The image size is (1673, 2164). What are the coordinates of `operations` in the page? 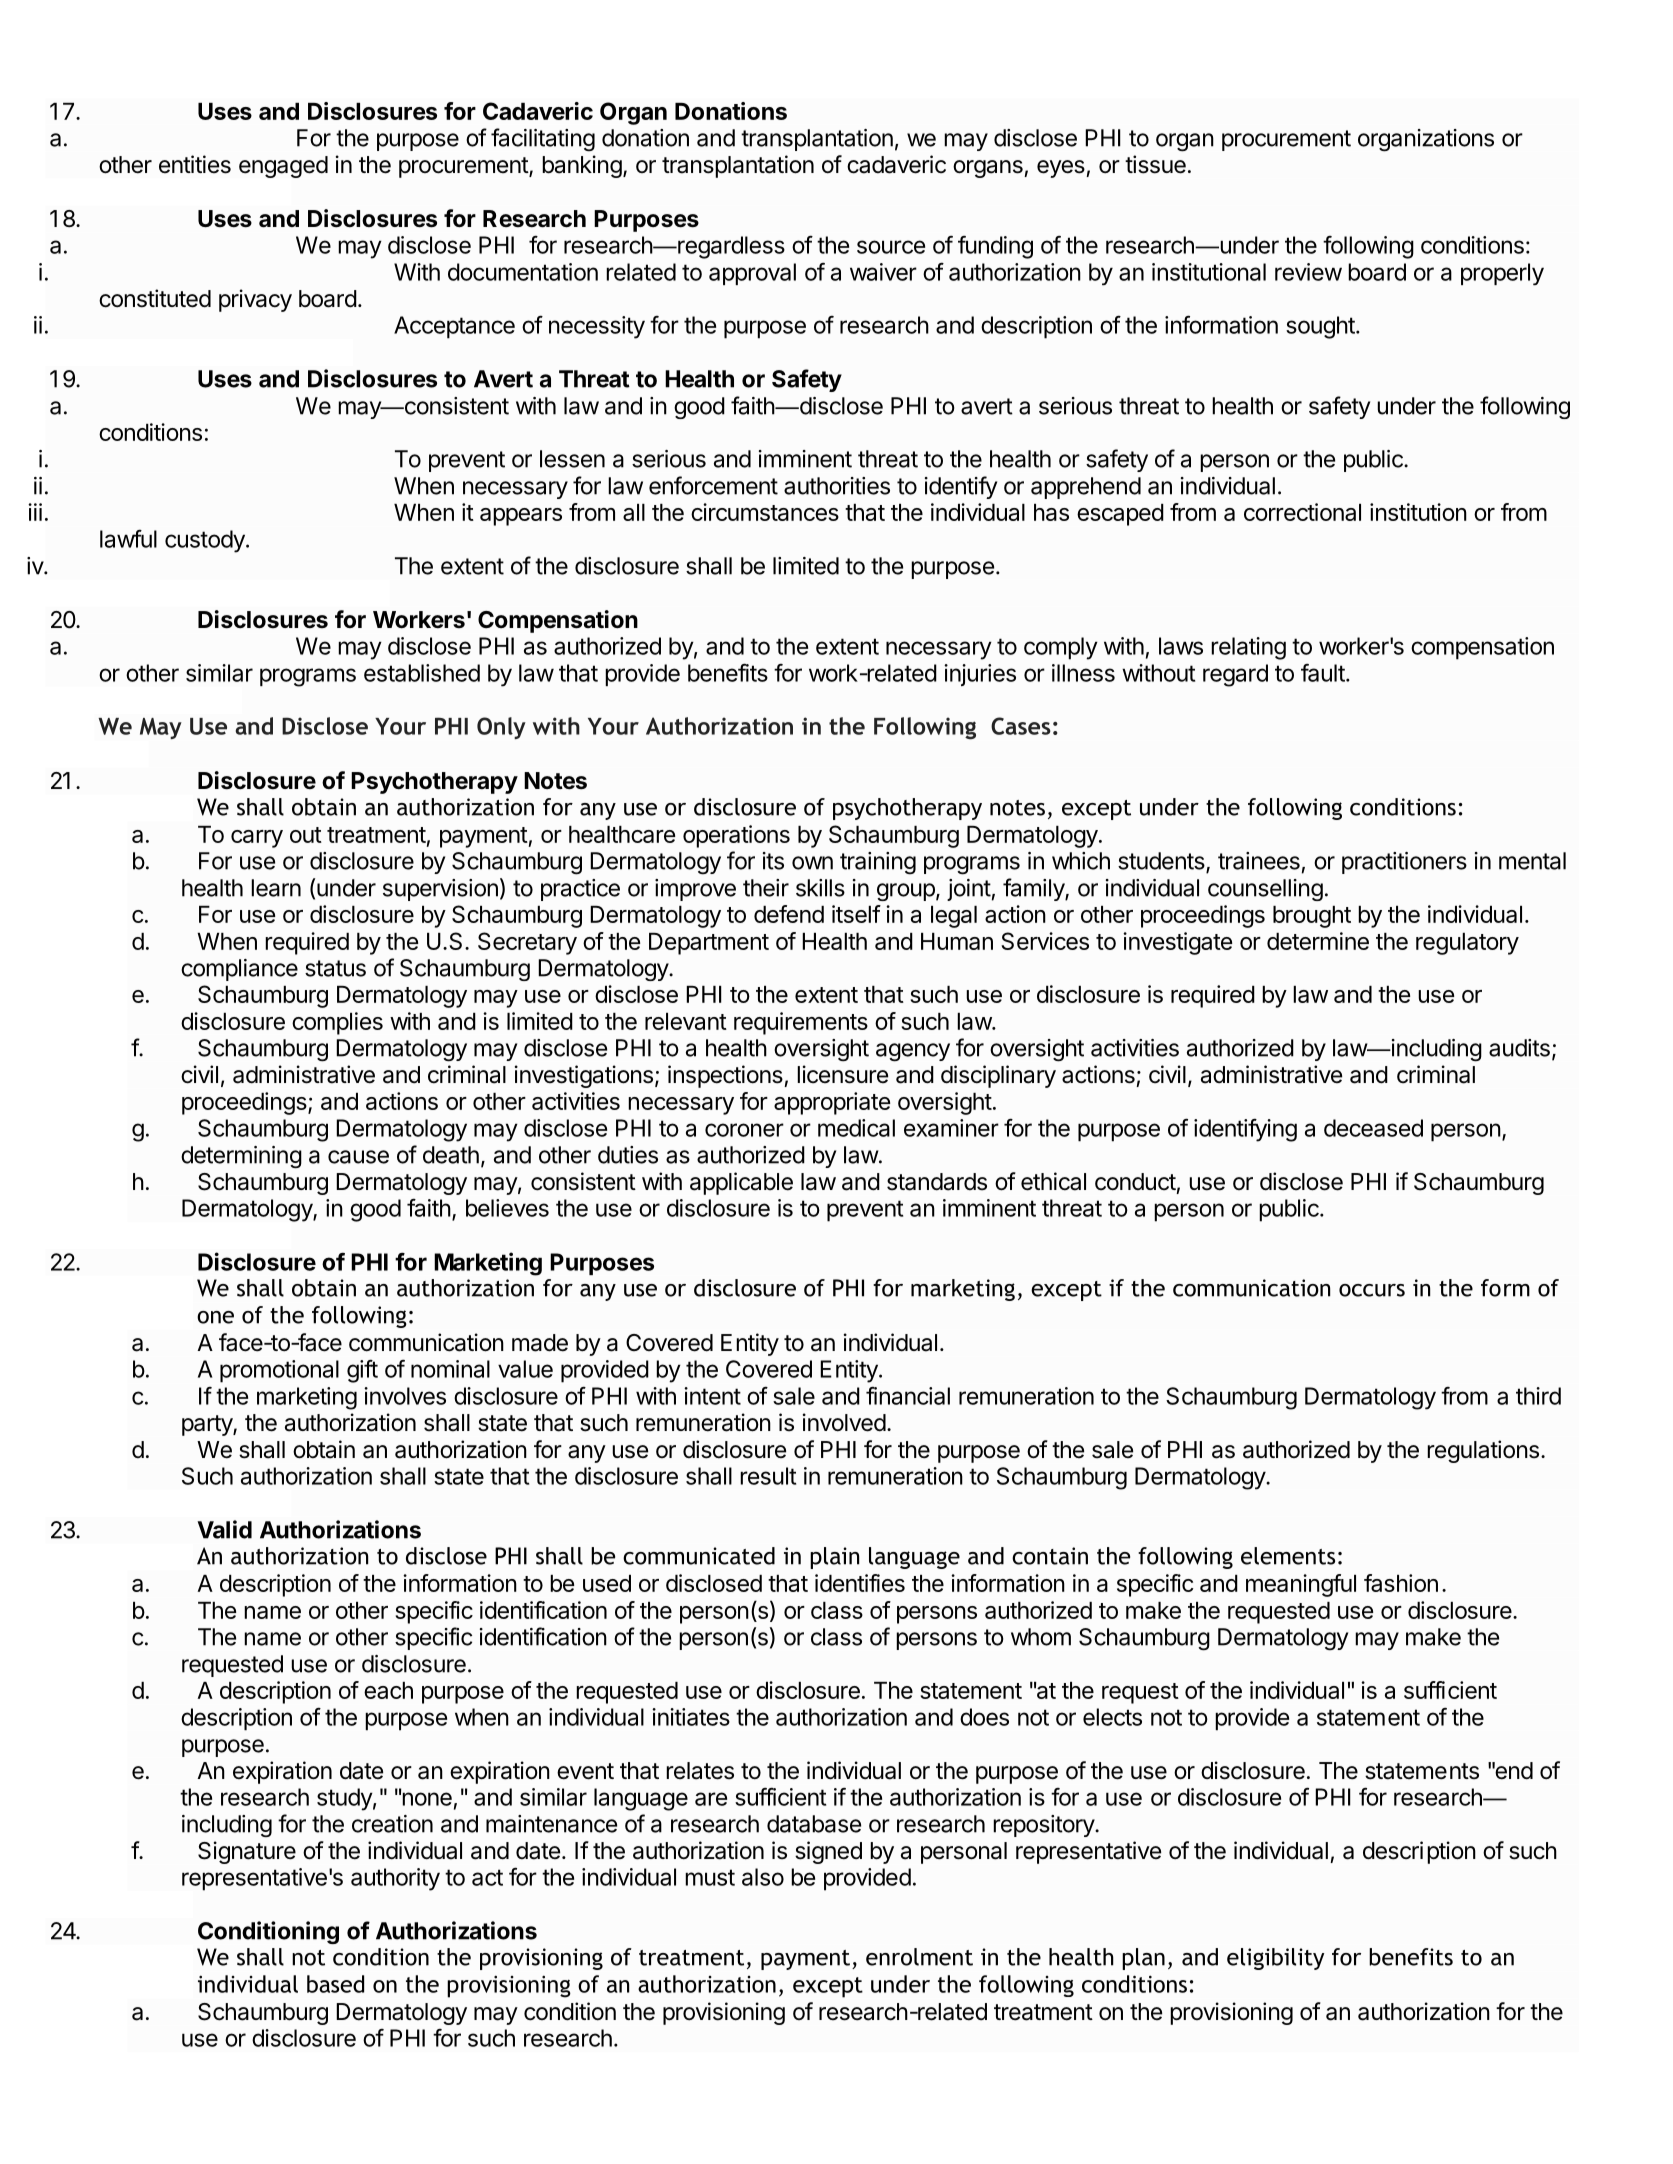 It's located at (736, 836).
